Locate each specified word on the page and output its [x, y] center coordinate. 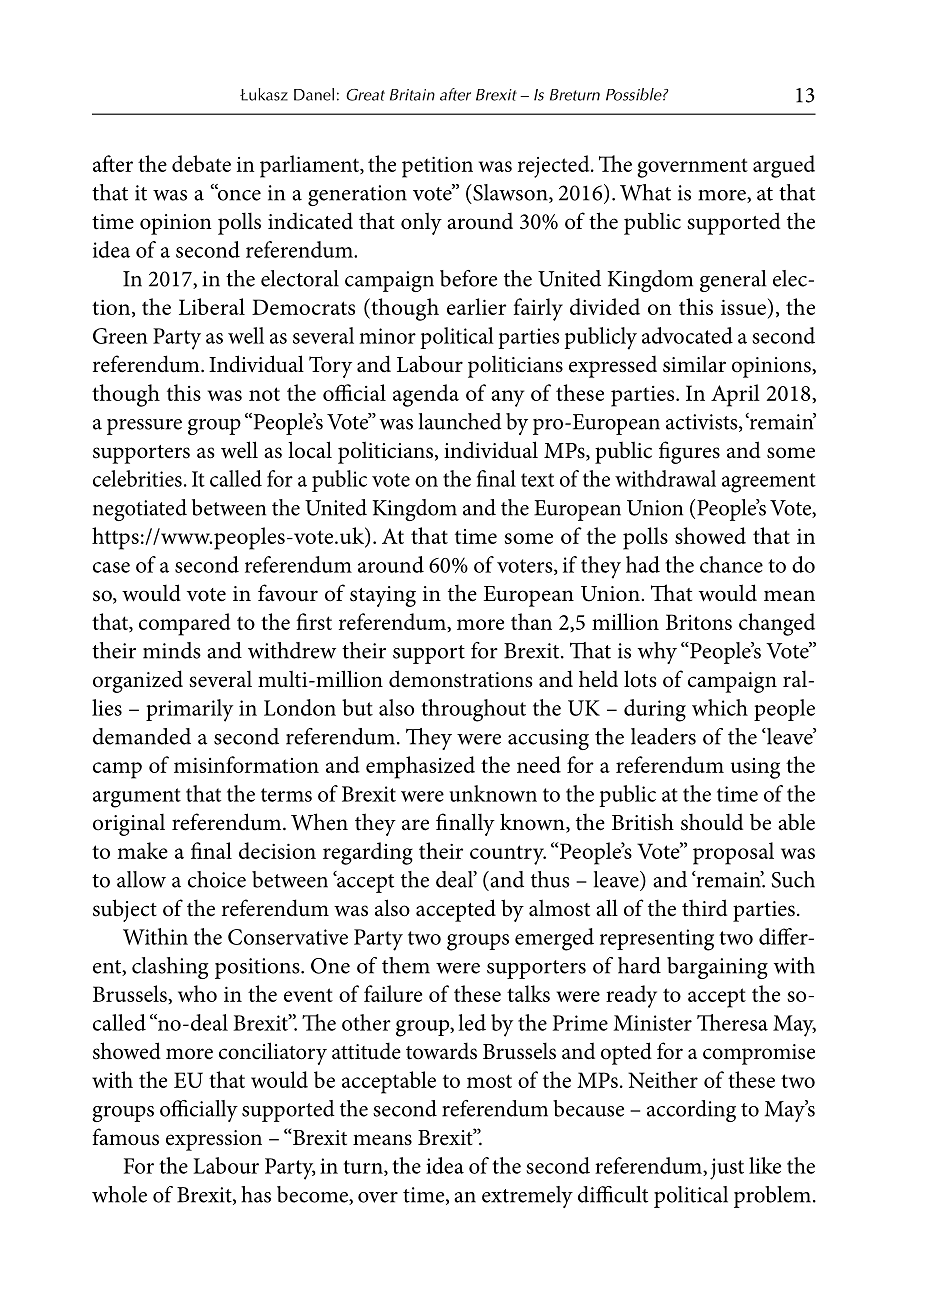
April [735, 395]
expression [214, 1140]
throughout [473, 710]
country [508, 855]
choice [217, 879]
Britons [699, 622]
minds [172, 650]
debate [201, 163]
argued [784, 166]
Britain [412, 95]
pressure [144, 427]
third [705, 908]
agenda [426, 395]
